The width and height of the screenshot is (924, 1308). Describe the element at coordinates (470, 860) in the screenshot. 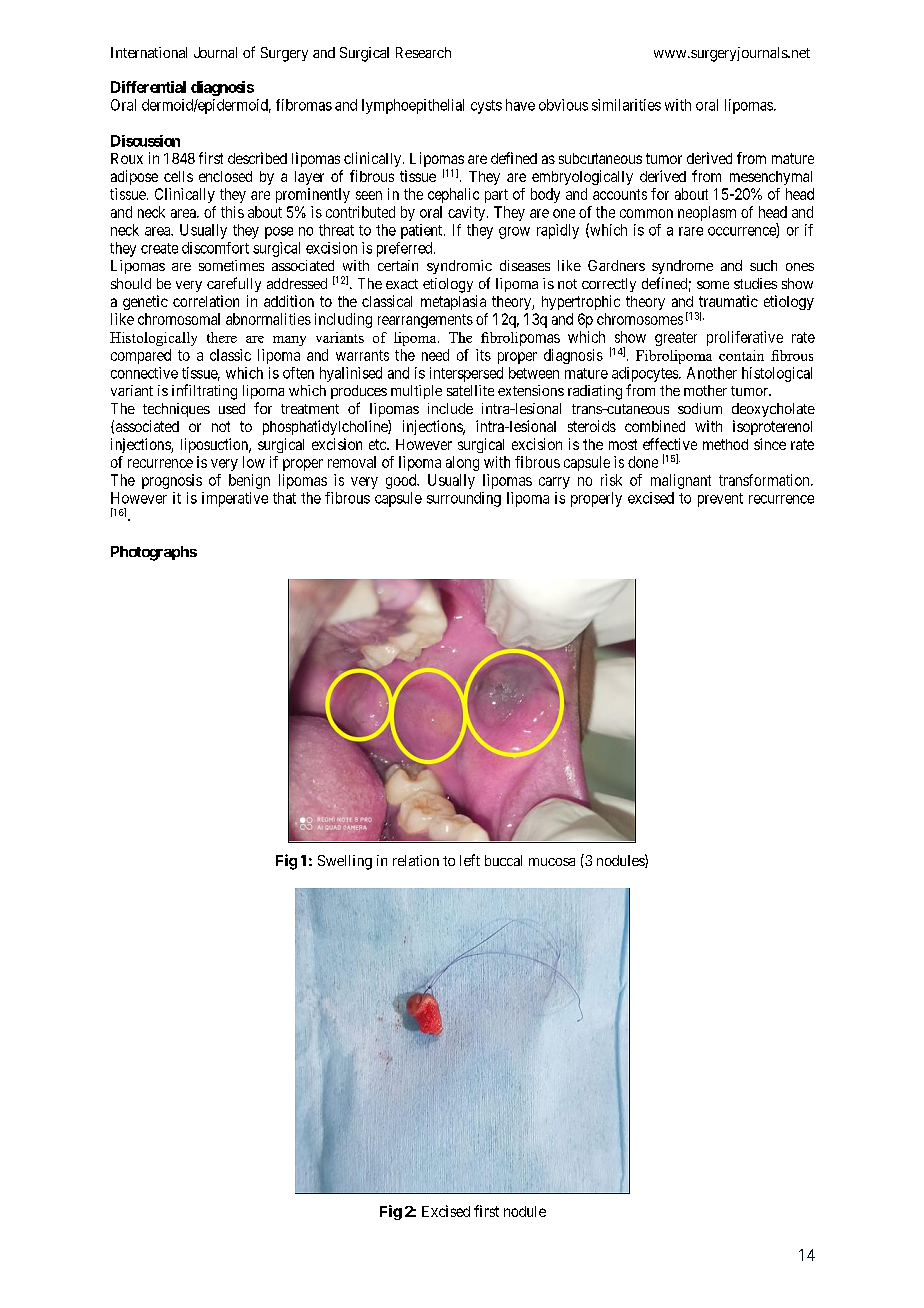

I see `left` at that location.
